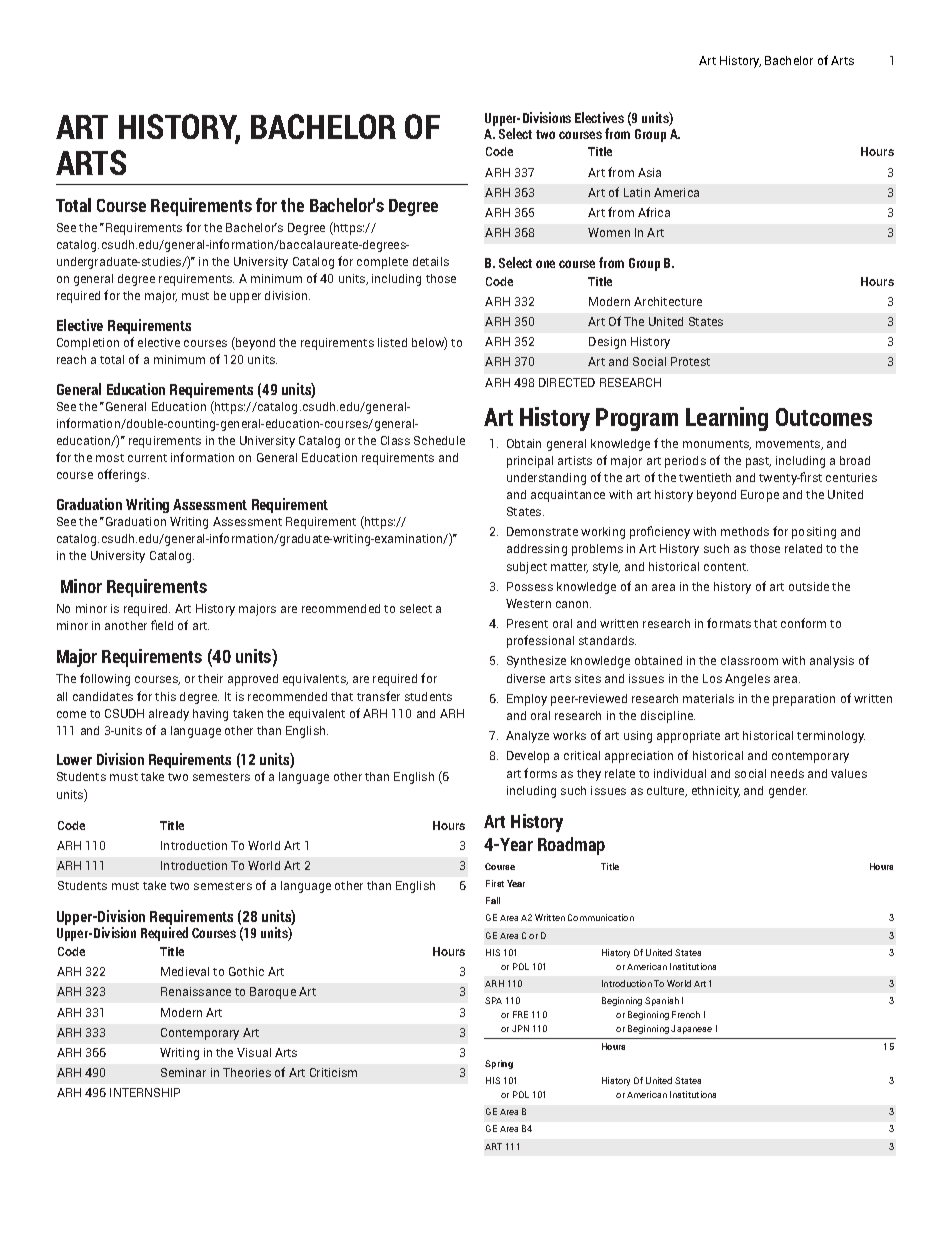 This screenshot has width=952, height=1233. Describe the element at coordinates (382, 263) in the screenshot. I see `complete` at that location.
